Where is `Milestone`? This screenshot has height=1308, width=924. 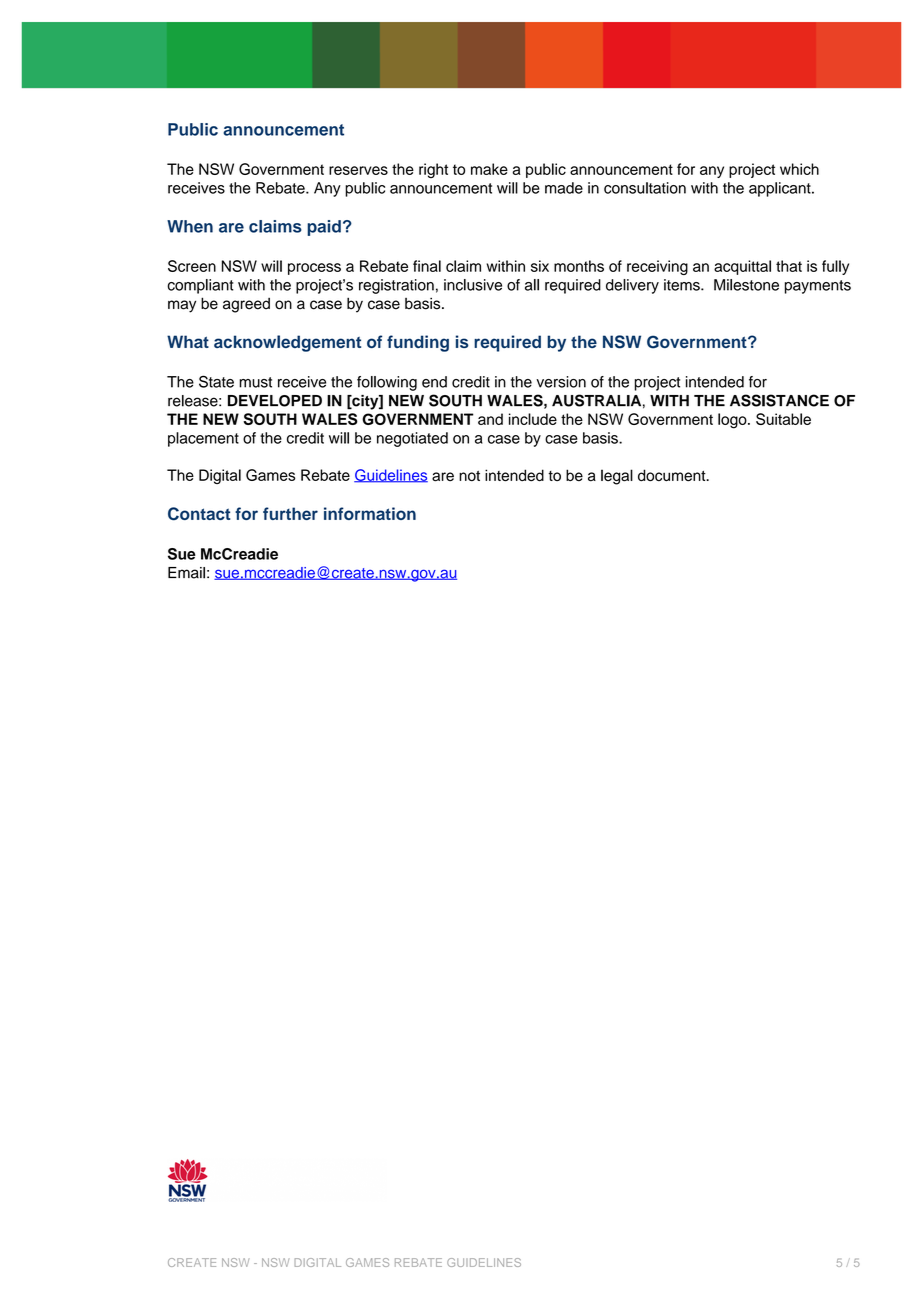 Milestone is located at coordinates (746, 285).
